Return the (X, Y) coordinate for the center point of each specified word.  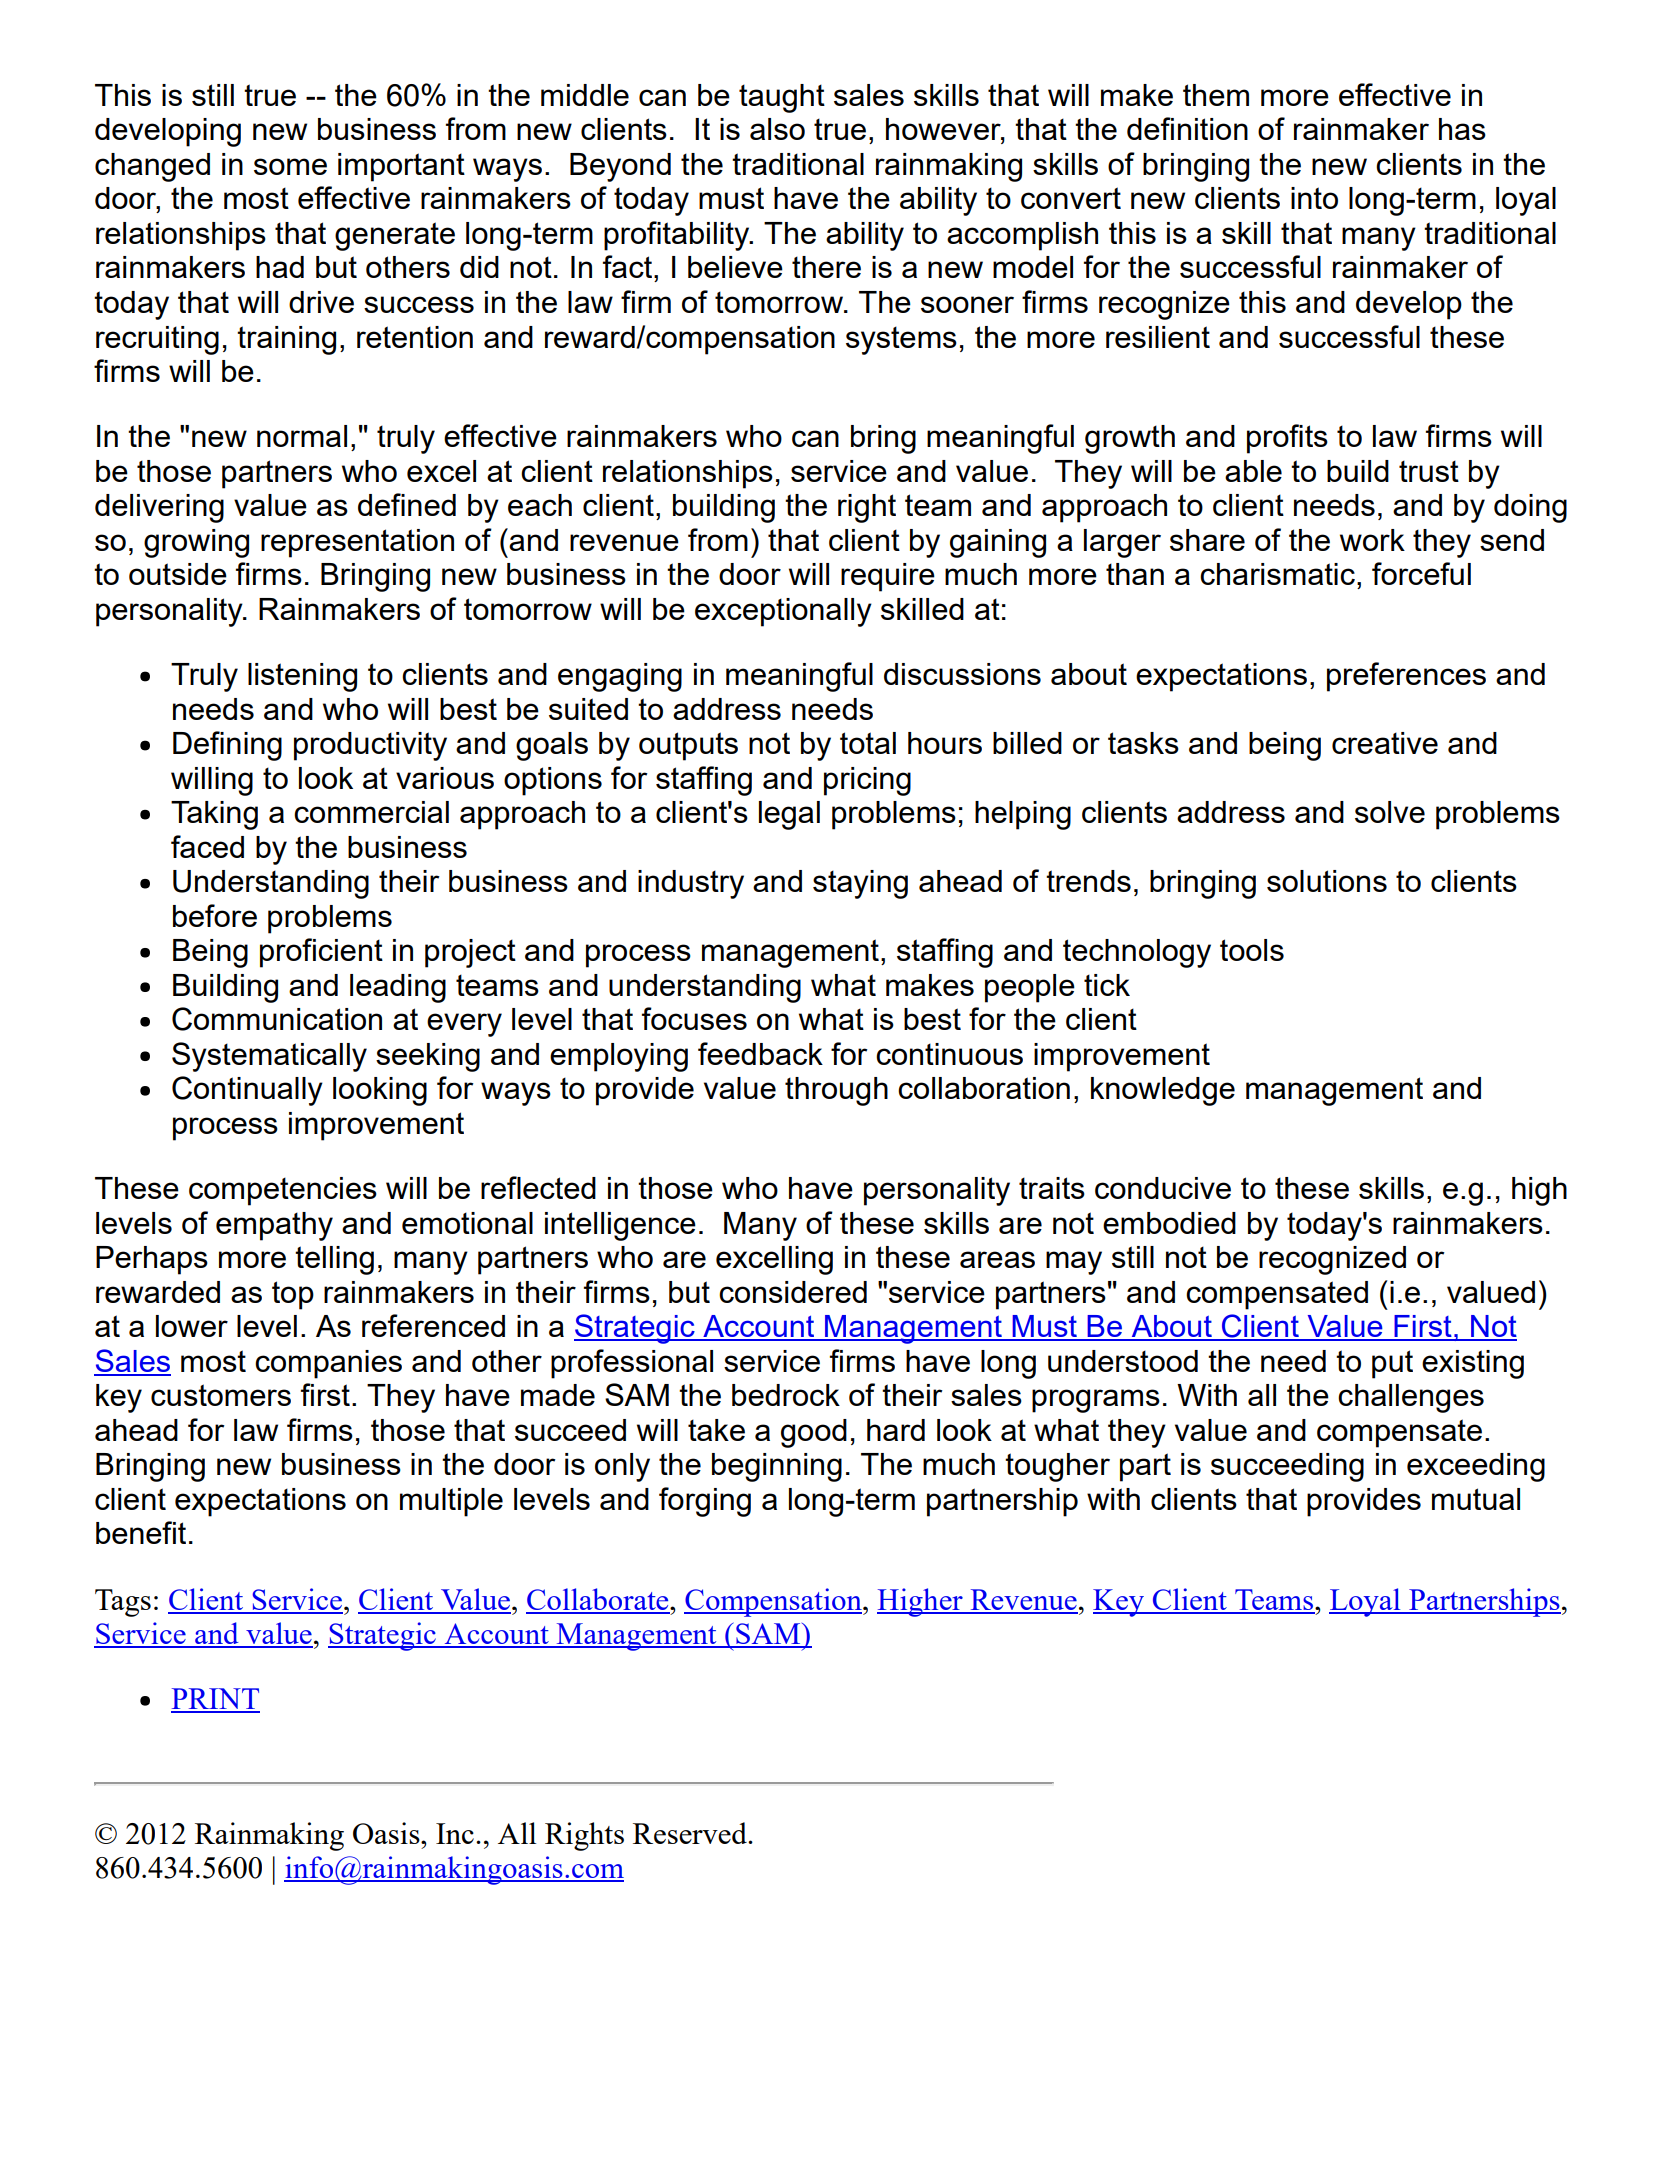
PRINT (215, 1700)
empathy (274, 1226)
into (1314, 198)
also (777, 129)
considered (793, 1292)
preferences (1406, 677)
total (868, 743)
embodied (1169, 1223)
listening (302, 677)
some (290, 166)
